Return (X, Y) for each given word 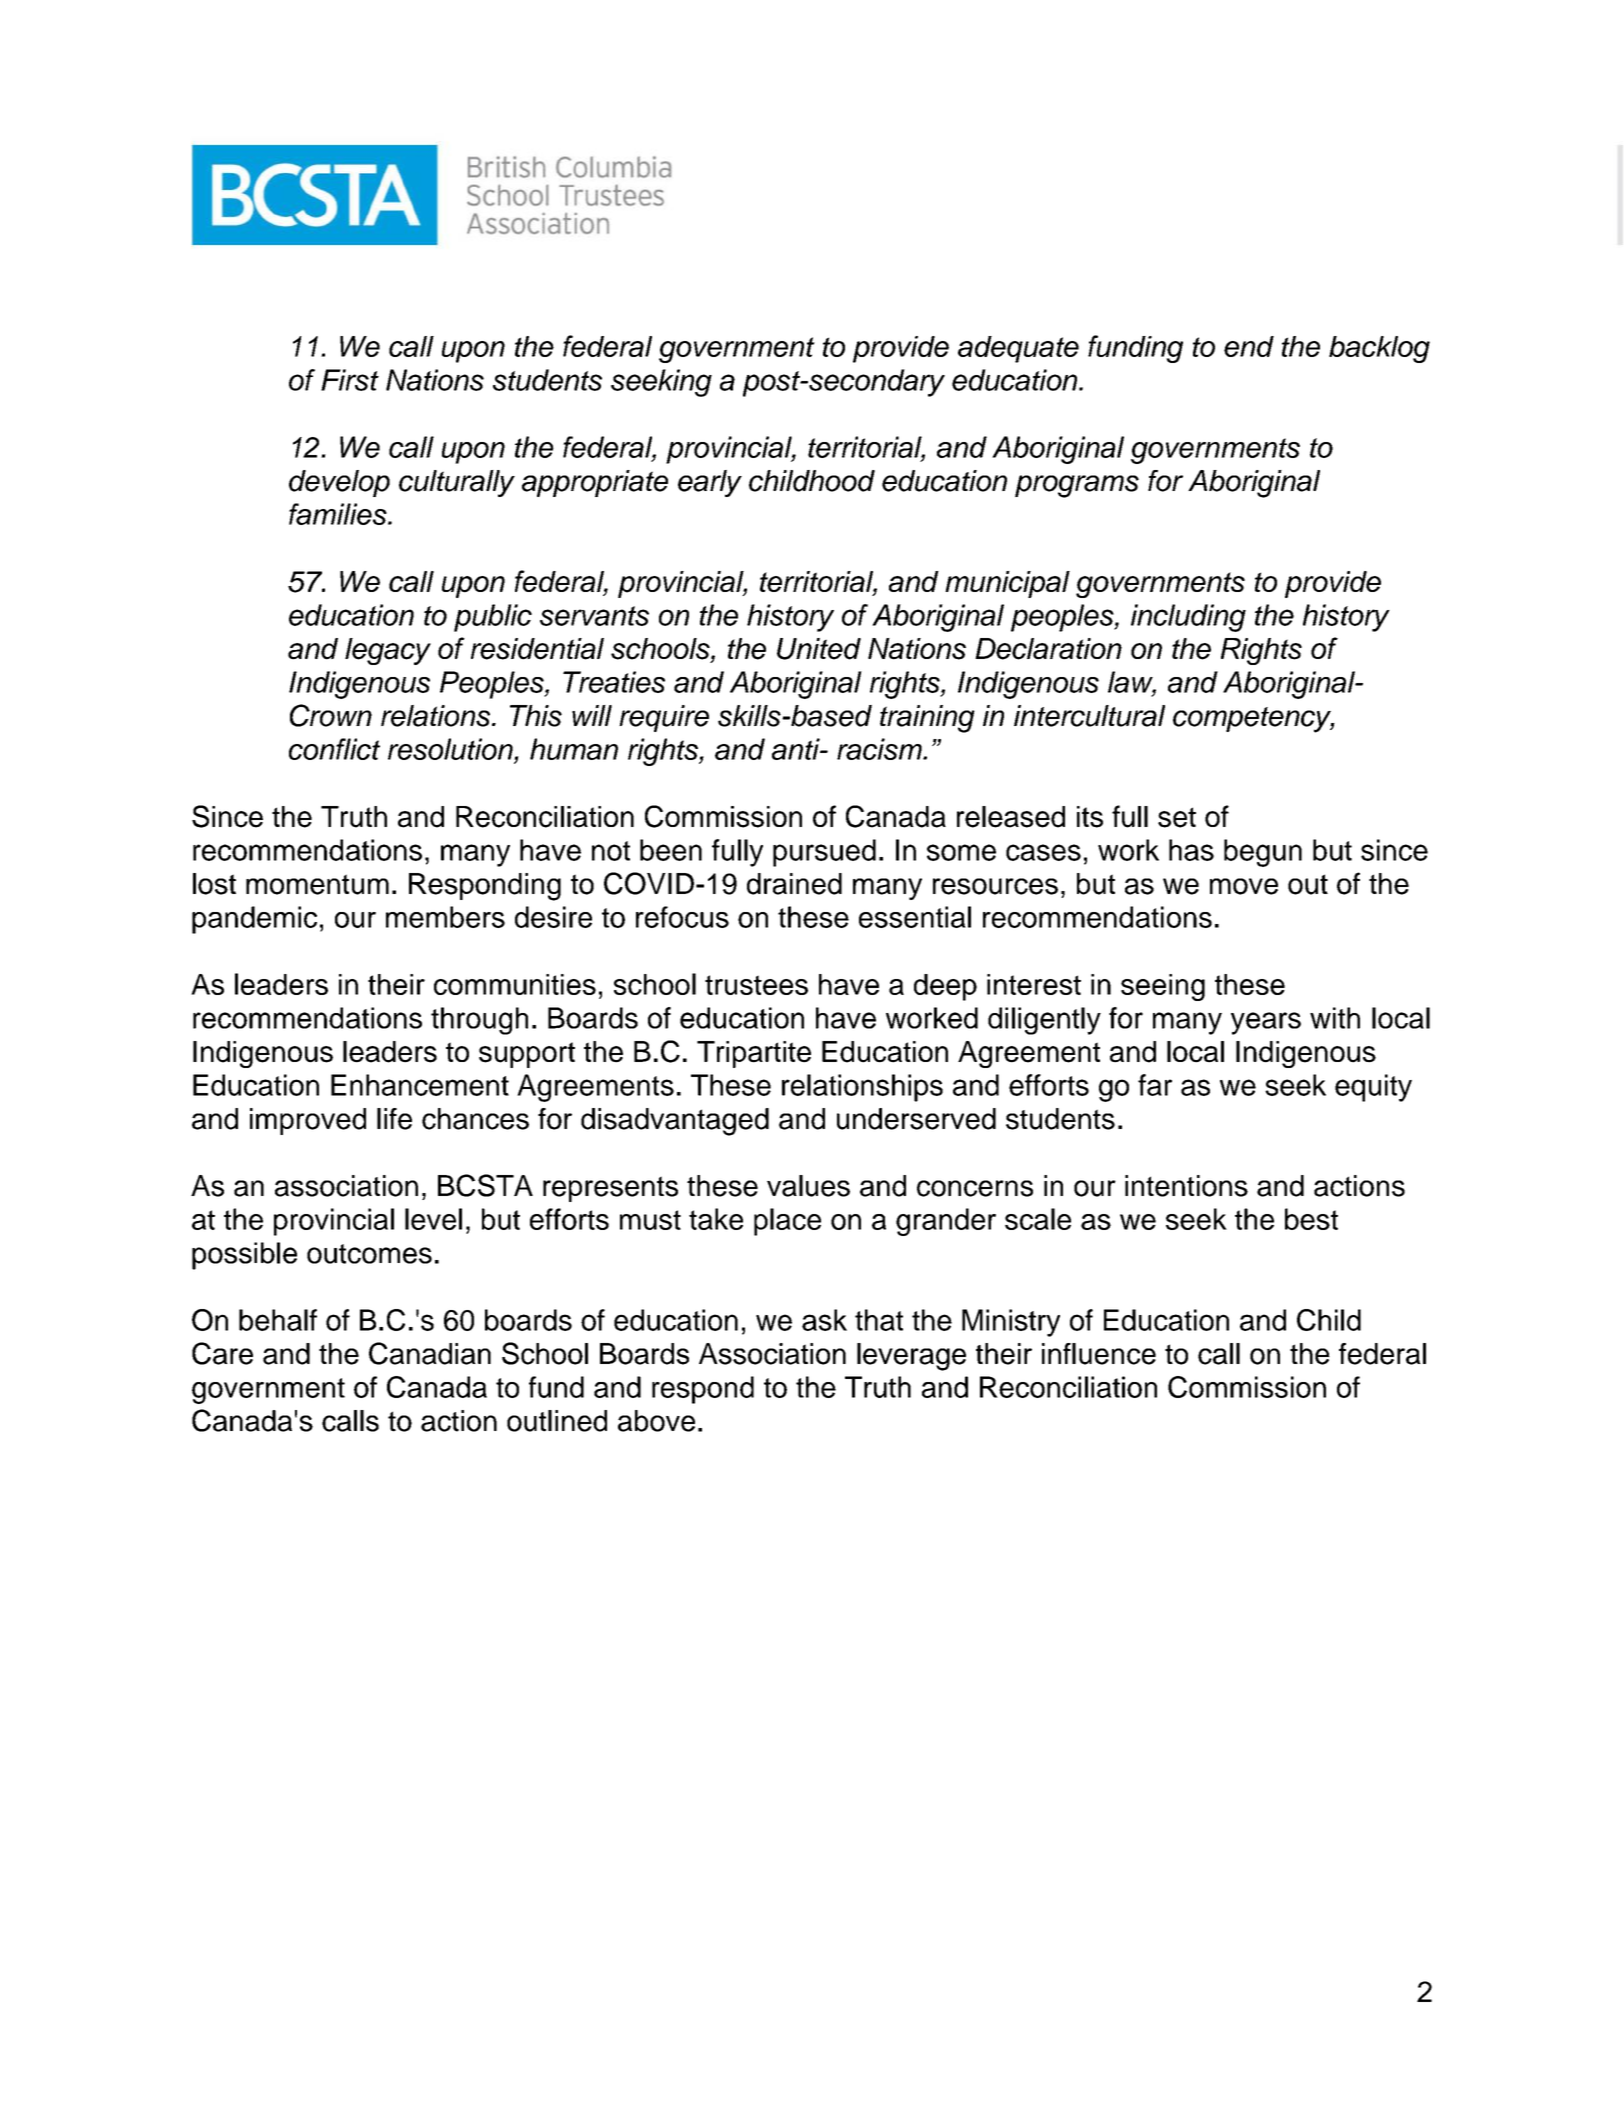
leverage (911, 1357)
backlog (1379, 349)
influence (1099, 1354)
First (350, 380)
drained (794, 884)
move (1244, 886)
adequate (1018, 349)
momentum (317, 884)
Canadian (430, 1353)
